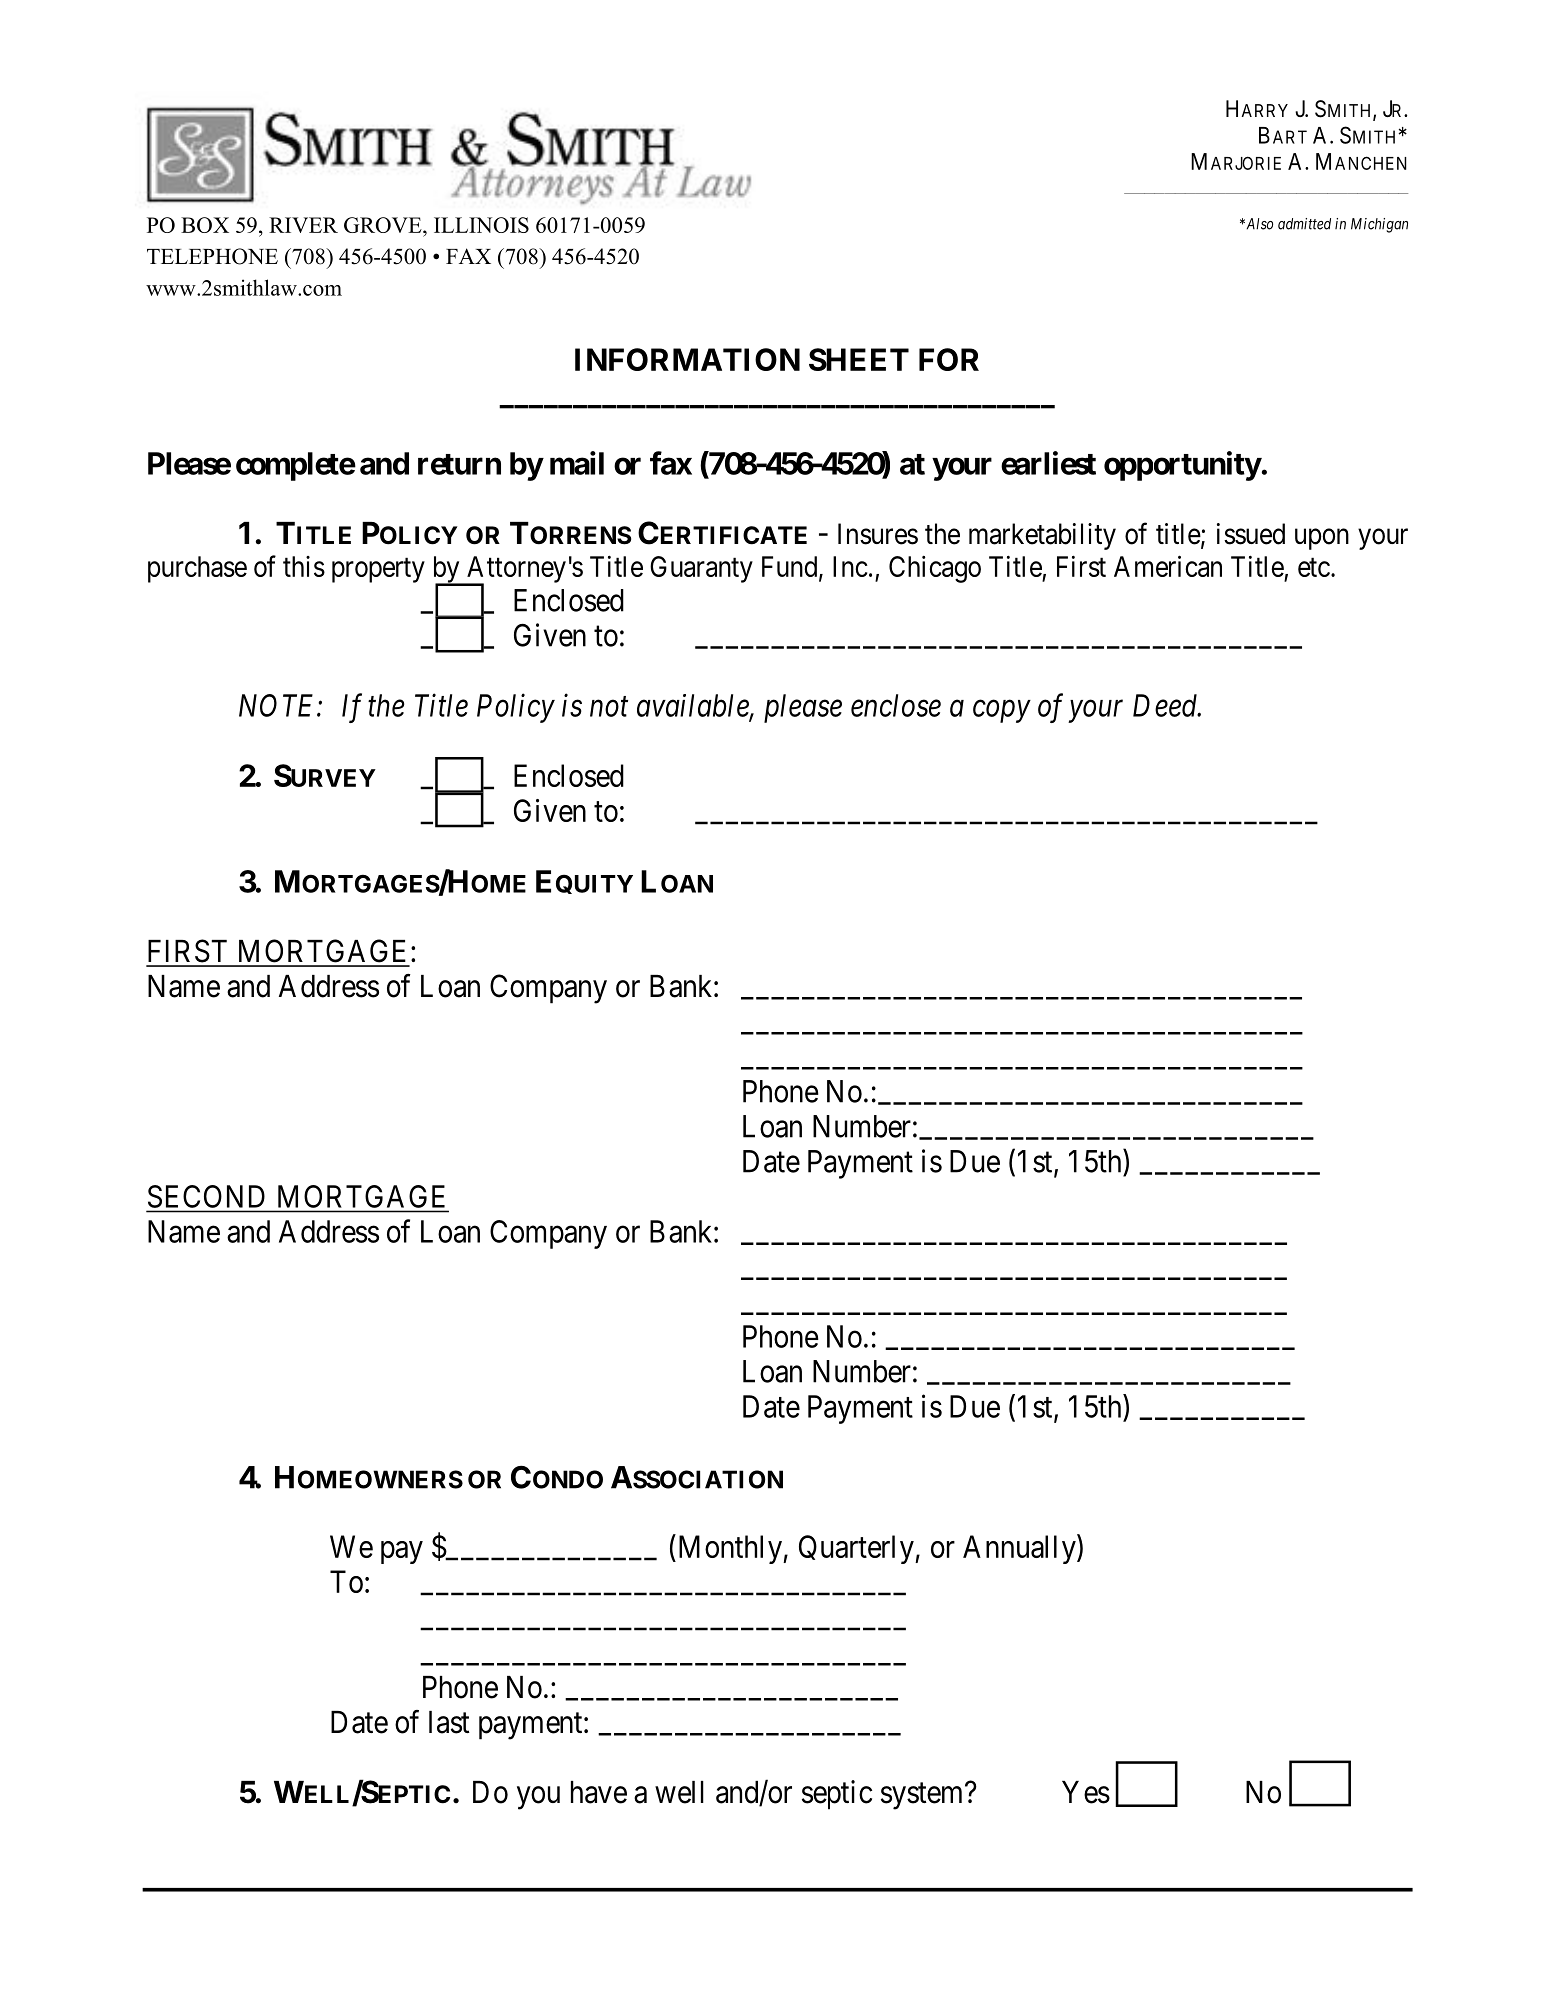 This document has width=1555, height=2012. I want to click on Quarterly, so click(857, 1549).
